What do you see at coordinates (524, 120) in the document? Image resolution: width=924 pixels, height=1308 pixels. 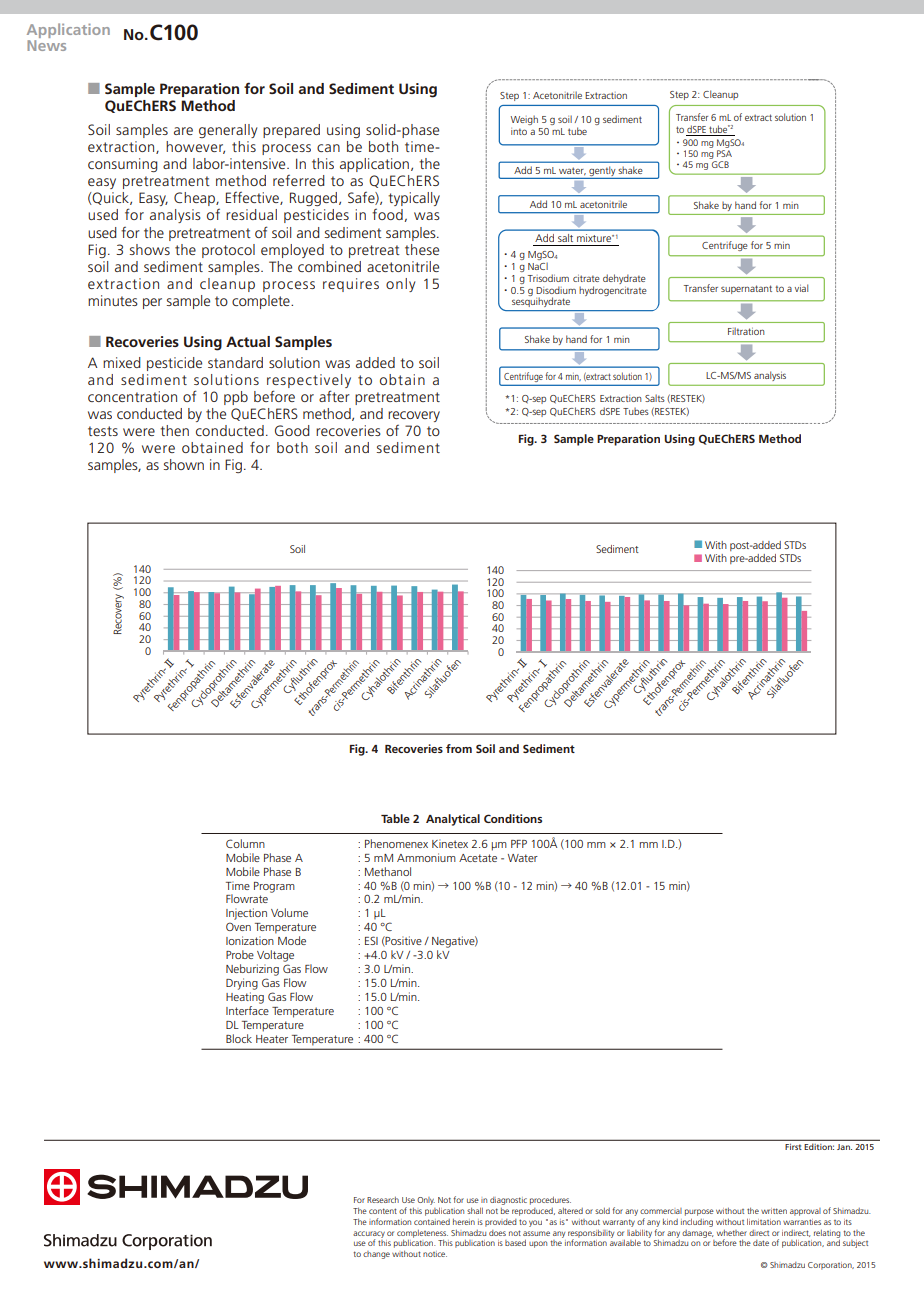 I see `Weigh` at bounding box center [524, 120].
